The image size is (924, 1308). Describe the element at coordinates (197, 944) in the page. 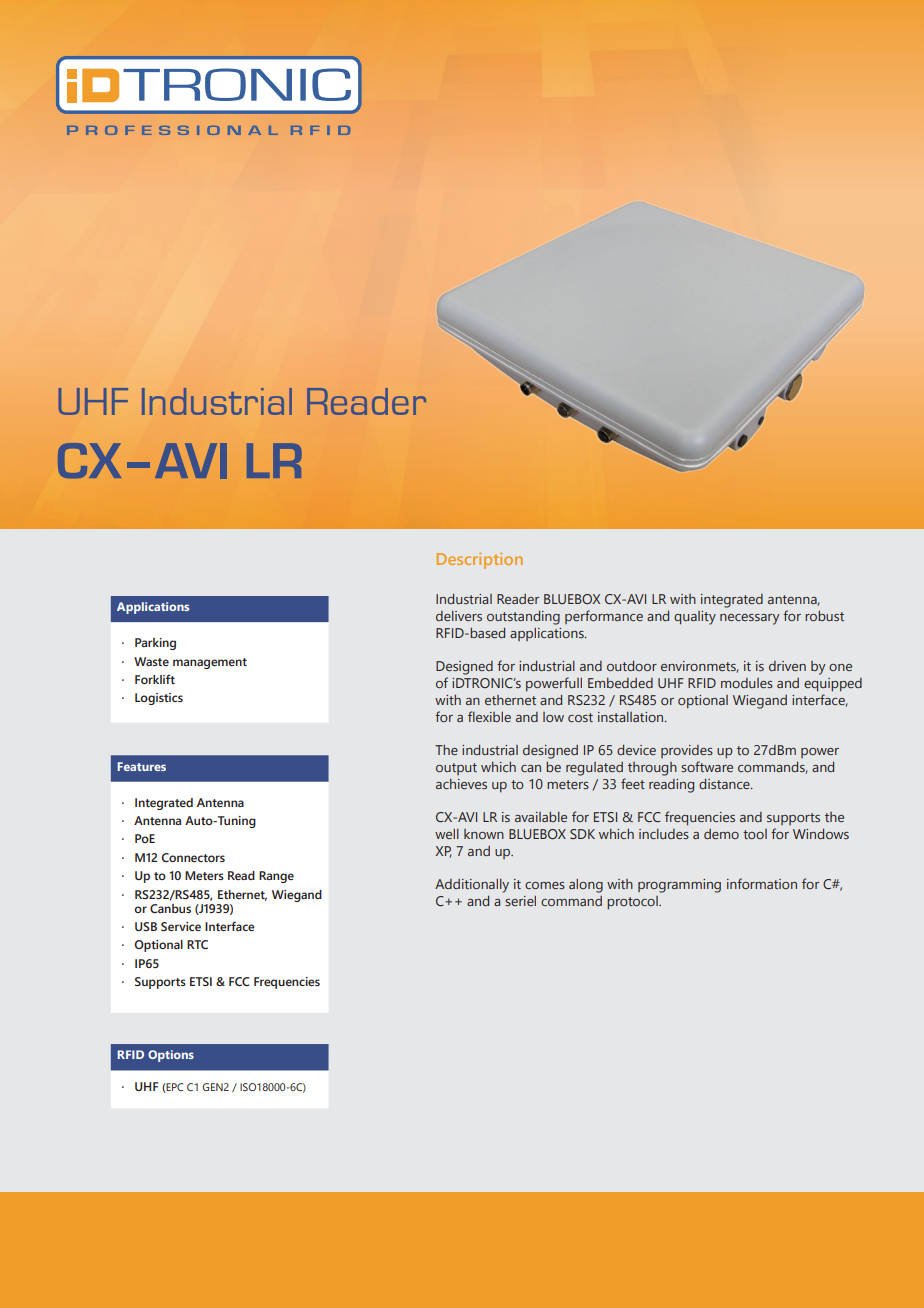

I see `RTC` at that location.
